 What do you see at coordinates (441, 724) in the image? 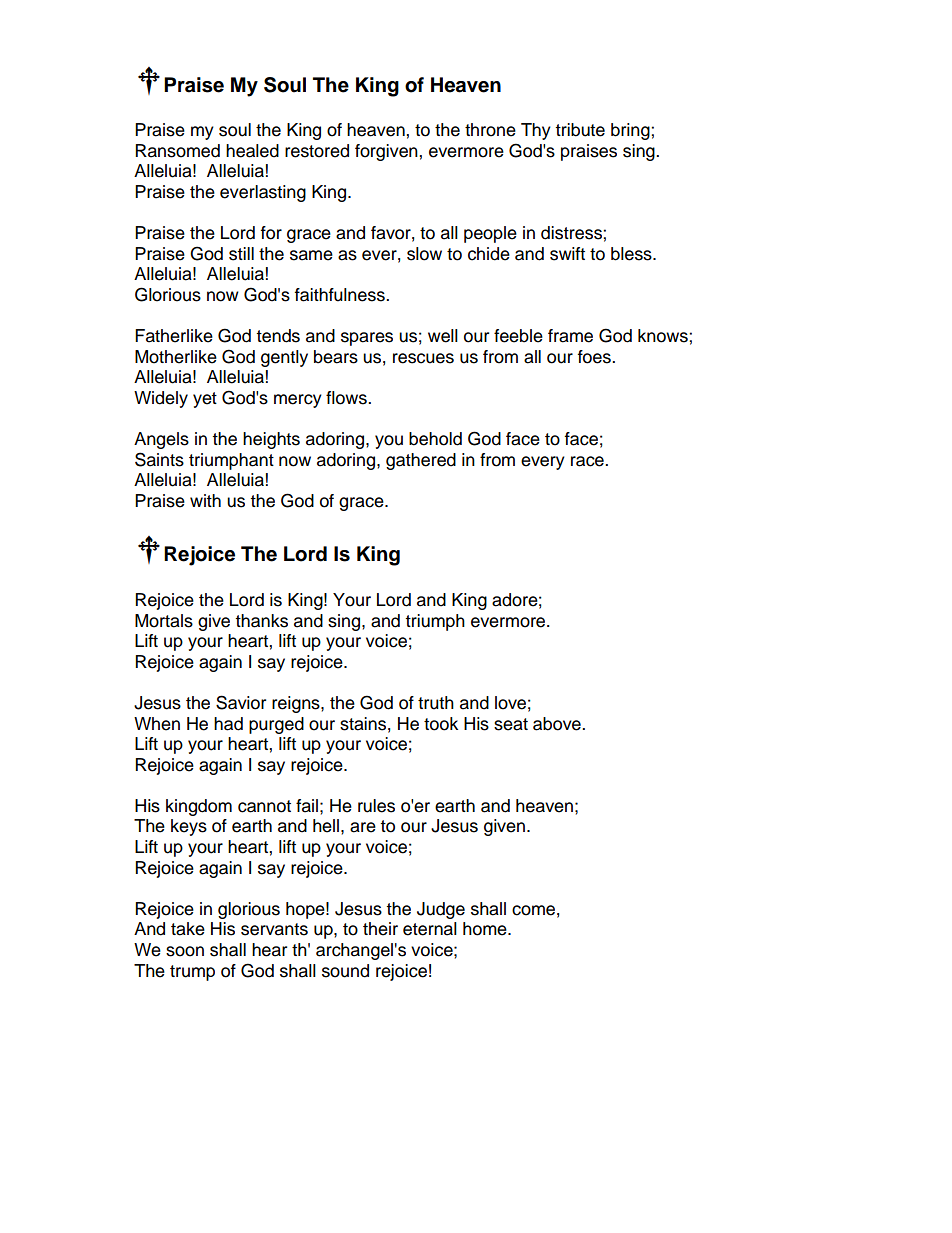
I see `took` at bounding box center [441, 724].
